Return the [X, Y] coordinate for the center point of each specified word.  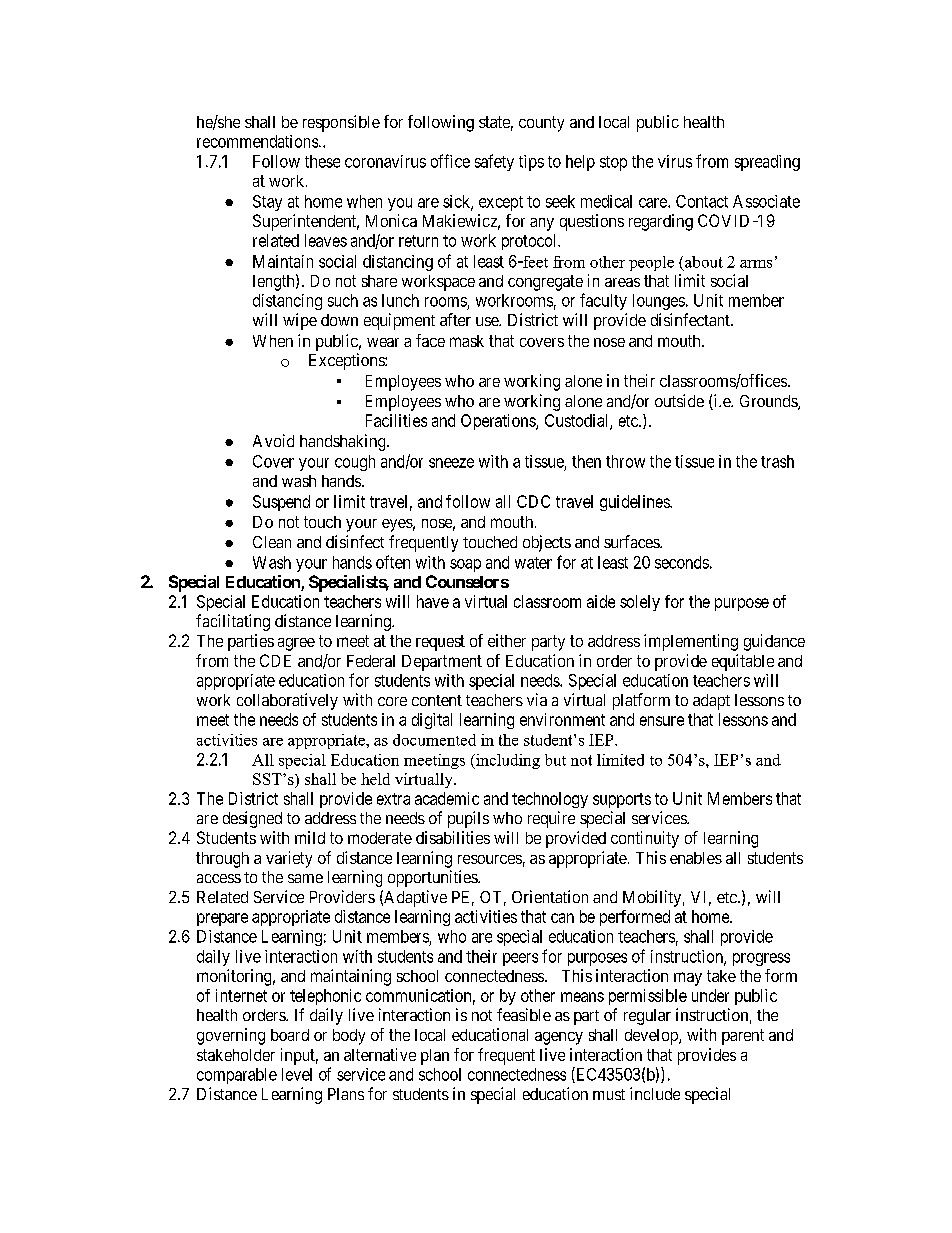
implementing [691, 642]
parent [743, 1037]
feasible [524, 1014]
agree [296, 644]
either [507, 640]
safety [494, 162]
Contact [702, 201]
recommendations [258, 141]
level [297, 1074]
